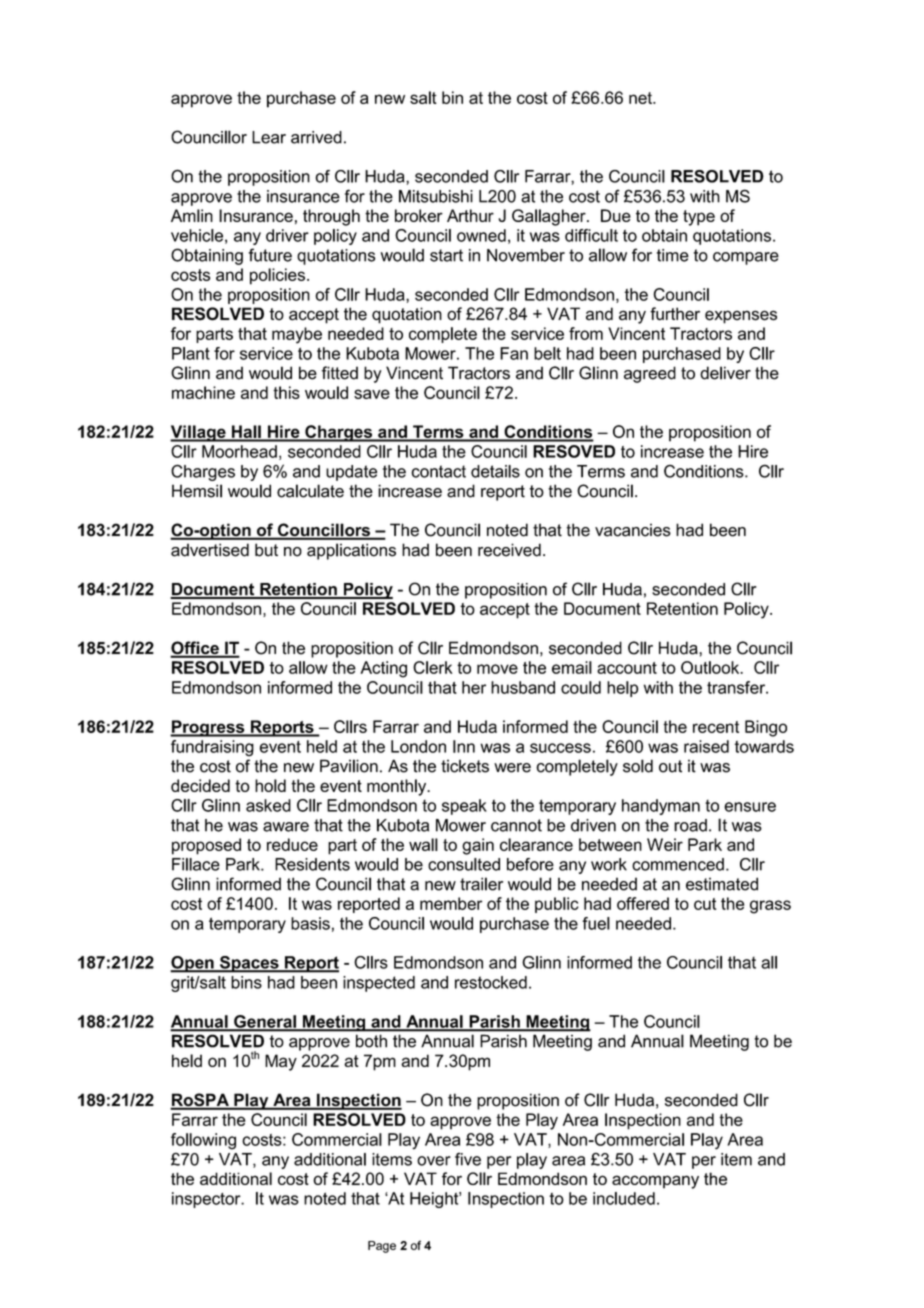  What do you see at coordinates (436, 196) in the screenshot?
I see `Mitsubishi` at bounding box center [436, 196].
